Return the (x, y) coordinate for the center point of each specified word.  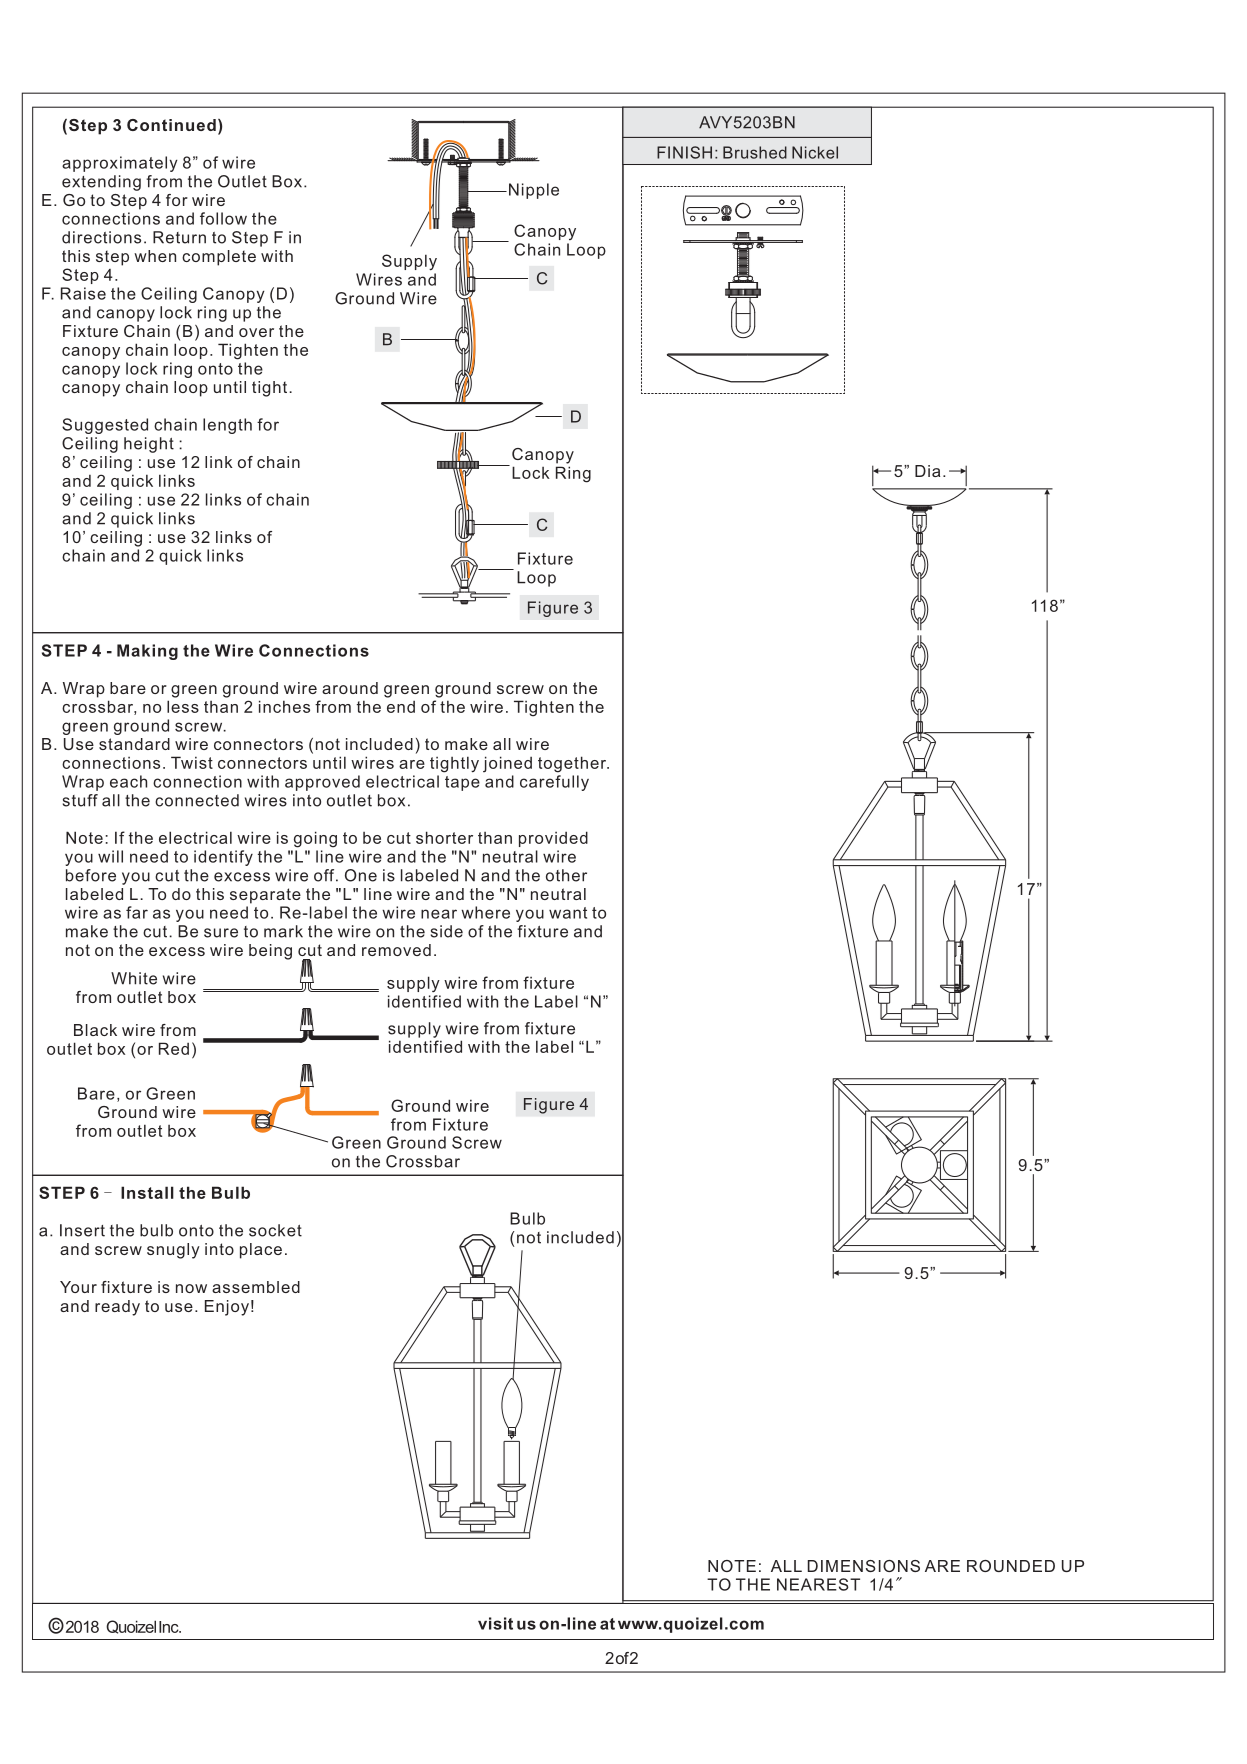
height (149, 445)
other (566, 875)
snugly (173, 1251)
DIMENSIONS (864, 1566)
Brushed (755, 152)
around (350, 688)
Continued (171, 125)
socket (275, 1230)
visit (495, 1623)
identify (223, 858)
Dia (927, 471)
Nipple (534, 191)
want (568, 913)
